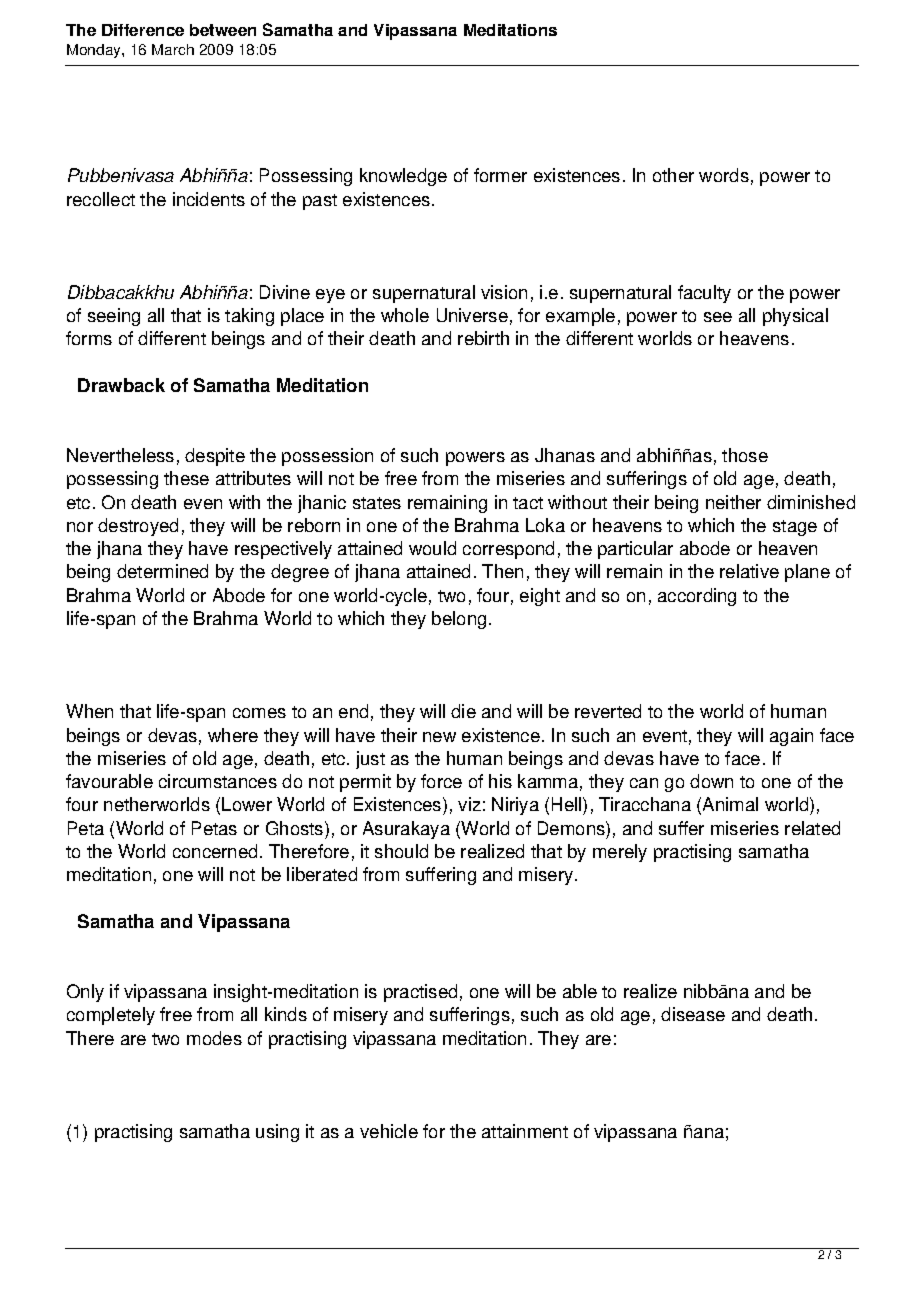  Describe the element at coordinates (432, 548) in the screenshot. I see `would` at that location.
